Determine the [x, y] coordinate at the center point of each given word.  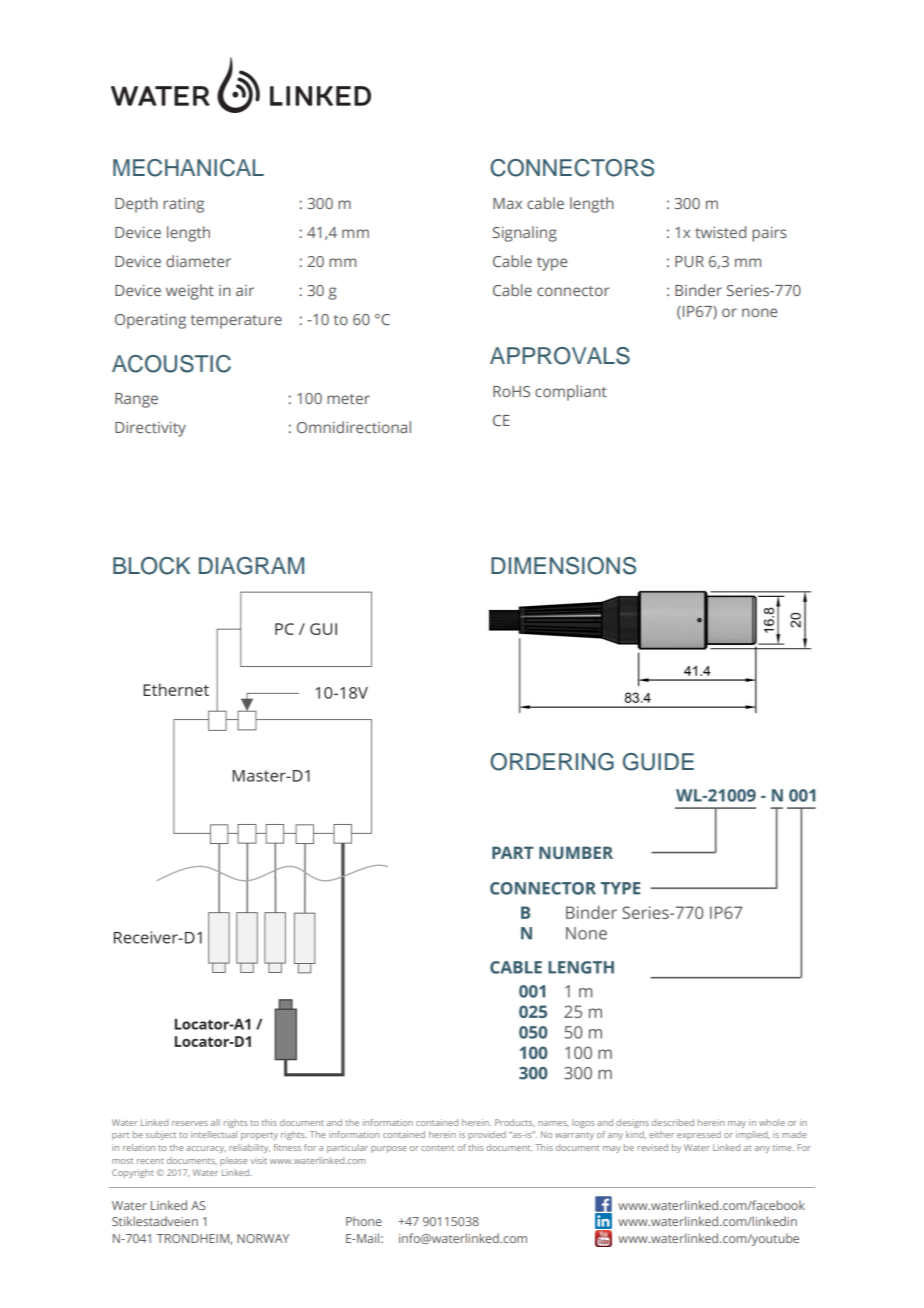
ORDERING [552, 762]
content [437, 1148]
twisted [720, 232]
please [233, 1161]
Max [507, 203]
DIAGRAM [251, 566]
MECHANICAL [188, 168]
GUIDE [658, 762]
